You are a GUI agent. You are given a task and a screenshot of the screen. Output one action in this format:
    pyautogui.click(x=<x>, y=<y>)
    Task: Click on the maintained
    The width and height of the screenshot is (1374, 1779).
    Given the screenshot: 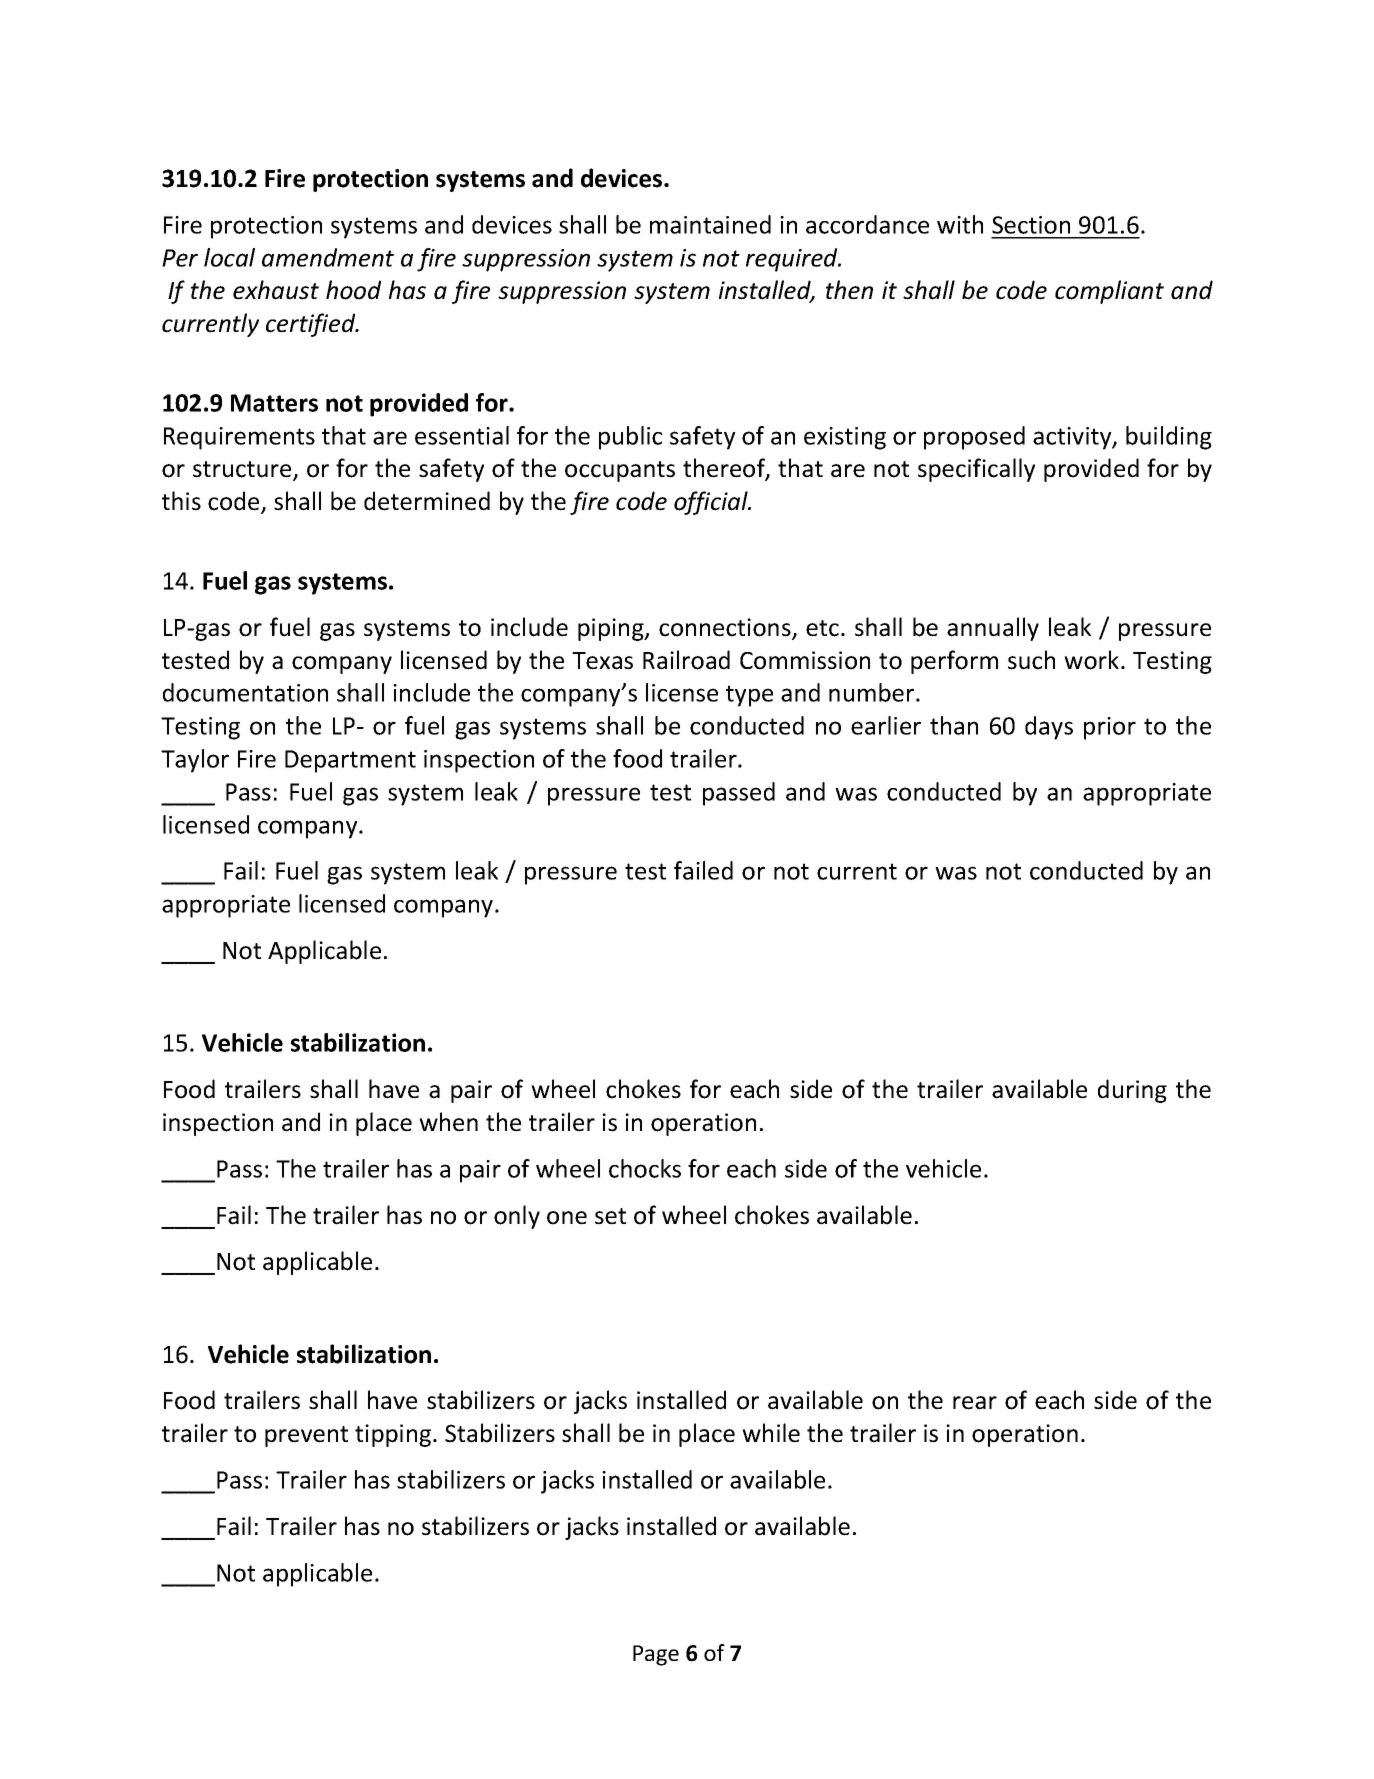 What is the action you would take?
    pyautogui.click(x=710, y=224)
